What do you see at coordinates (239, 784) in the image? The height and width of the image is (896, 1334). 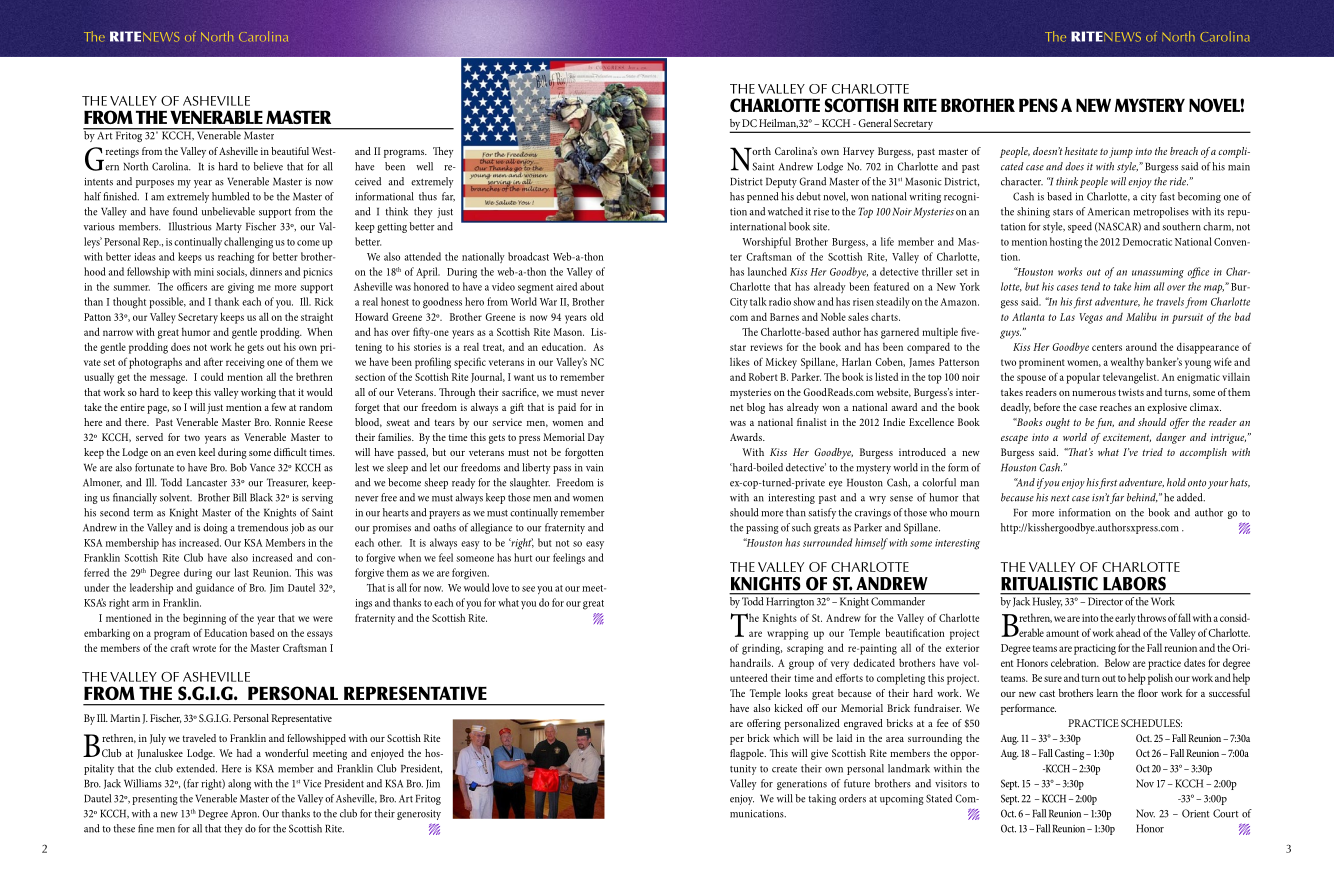 I see `along` at bounding box center [239, 784].
